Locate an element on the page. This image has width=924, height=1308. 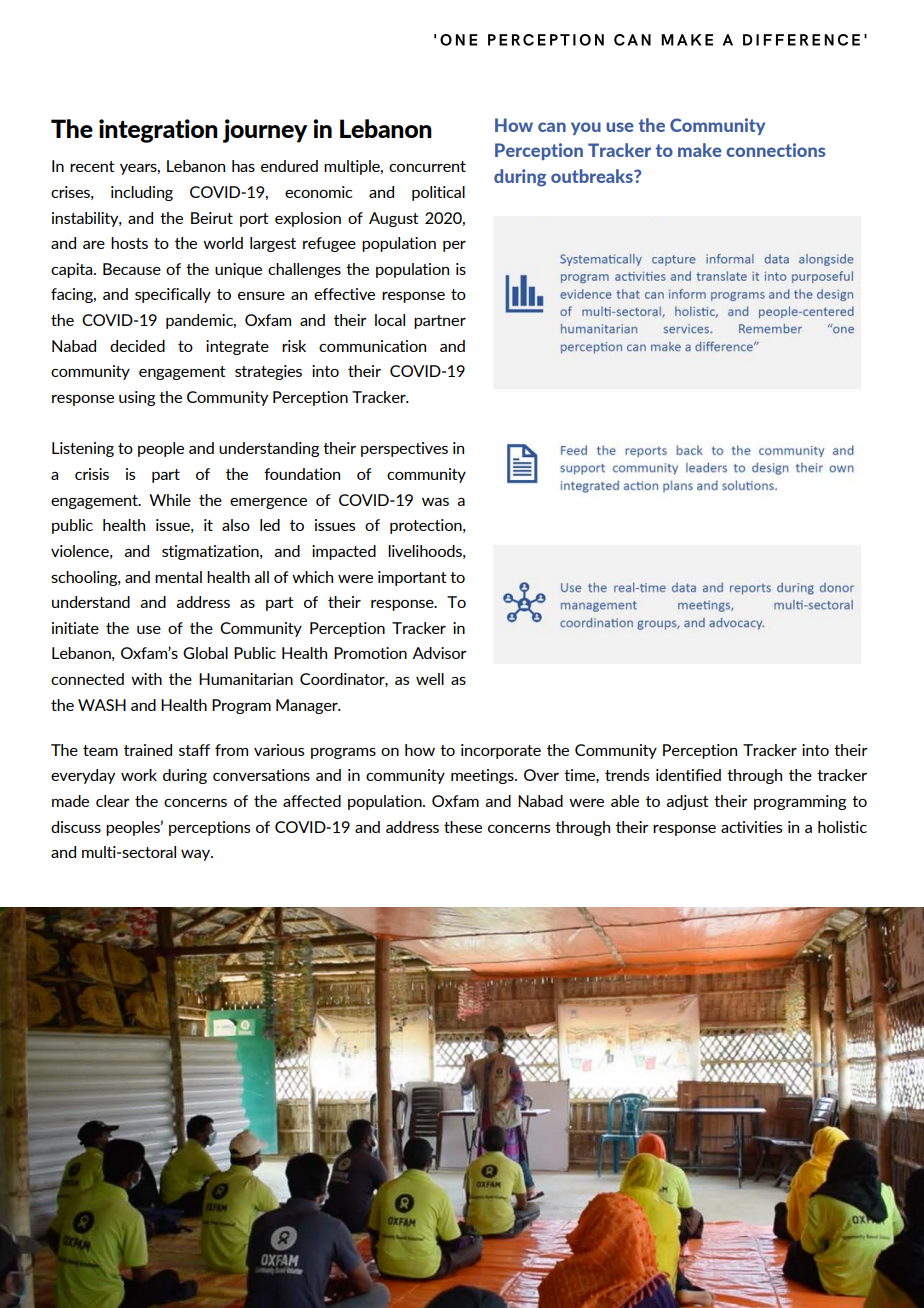
outbreaks is located at coordinates (593, 176).
